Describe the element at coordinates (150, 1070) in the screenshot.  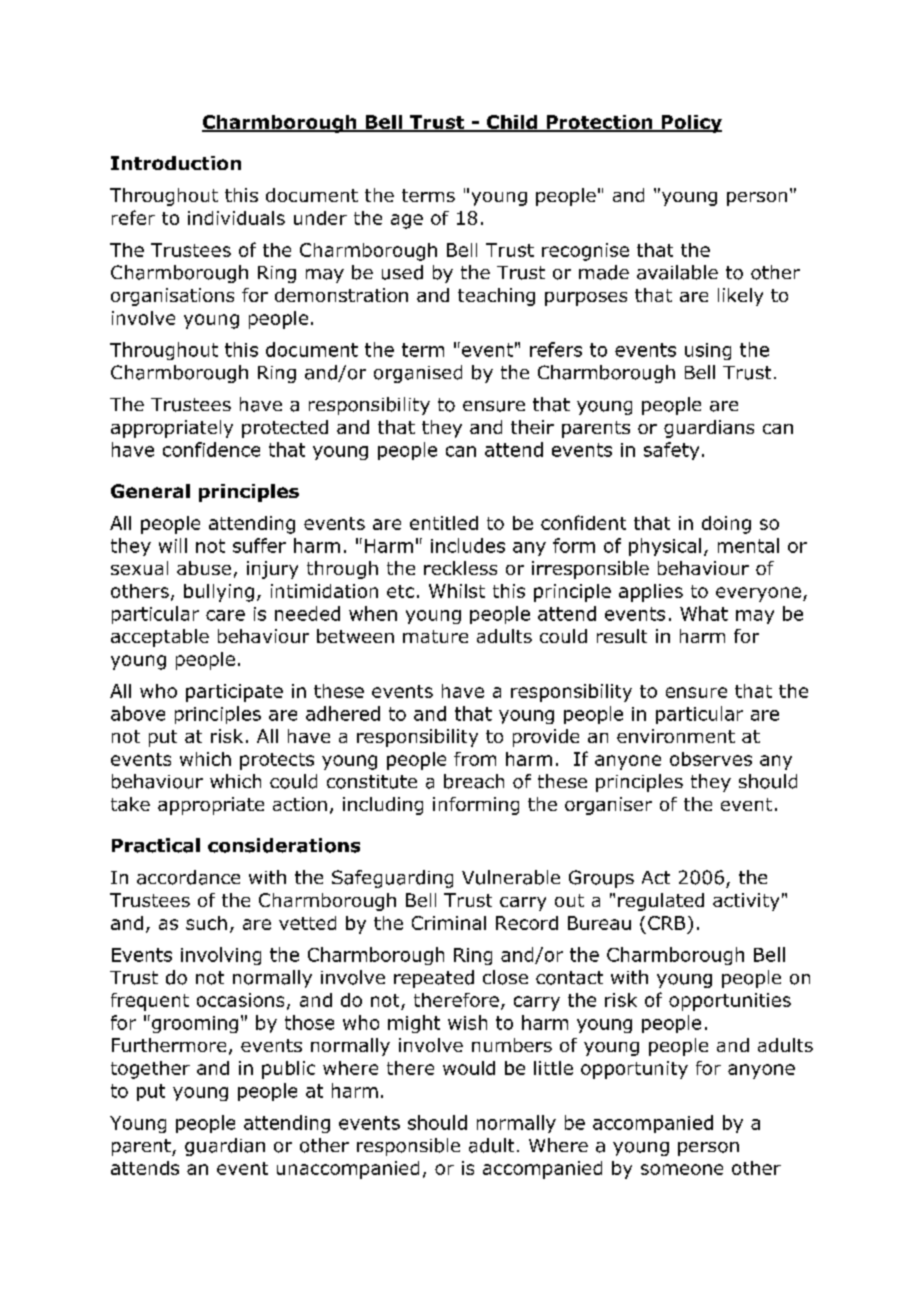
I see `together` at that location.
